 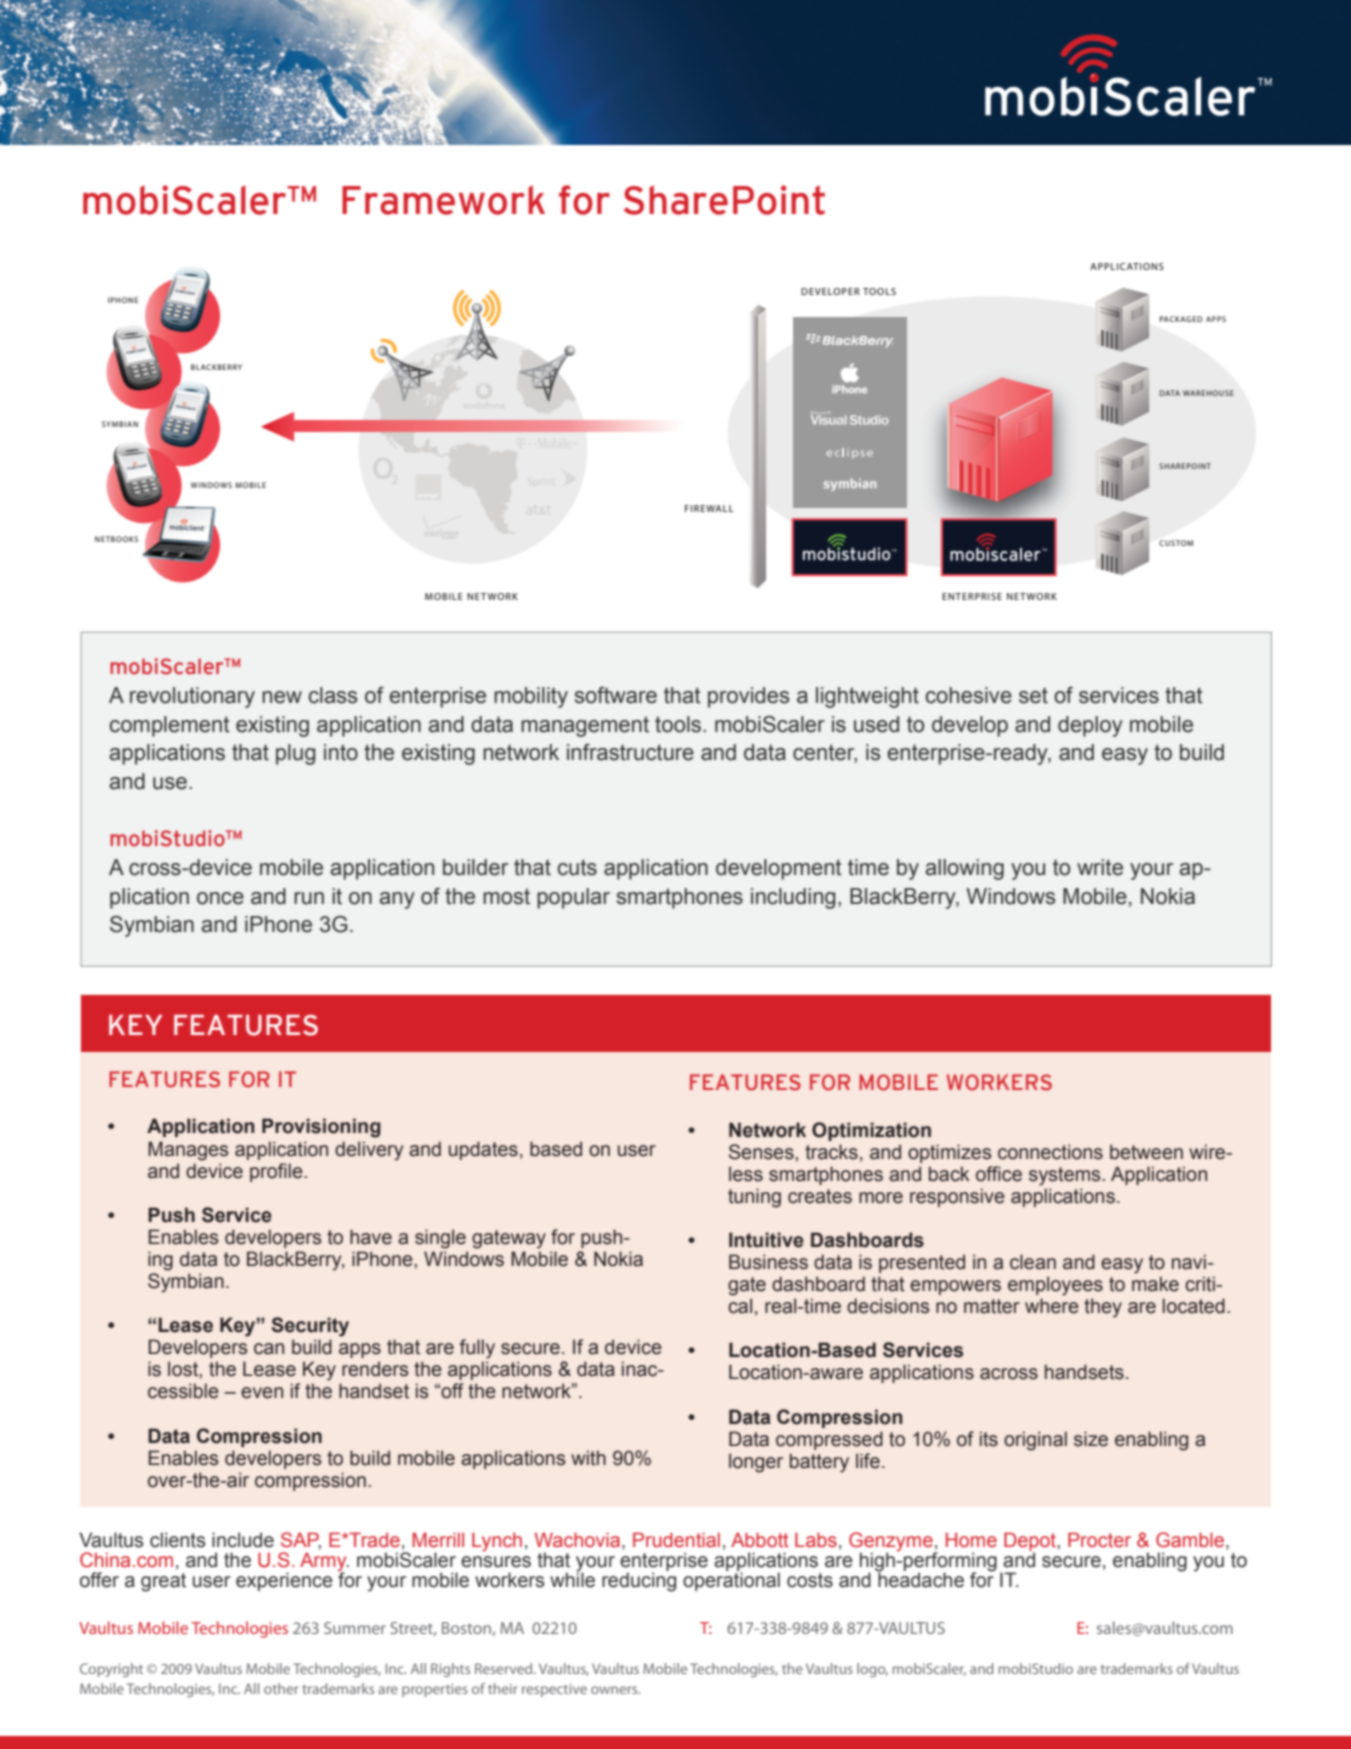 What do you see at coordinates (309, 898) in the screenshot?
I see `run` at bounding box center [309, 898].
